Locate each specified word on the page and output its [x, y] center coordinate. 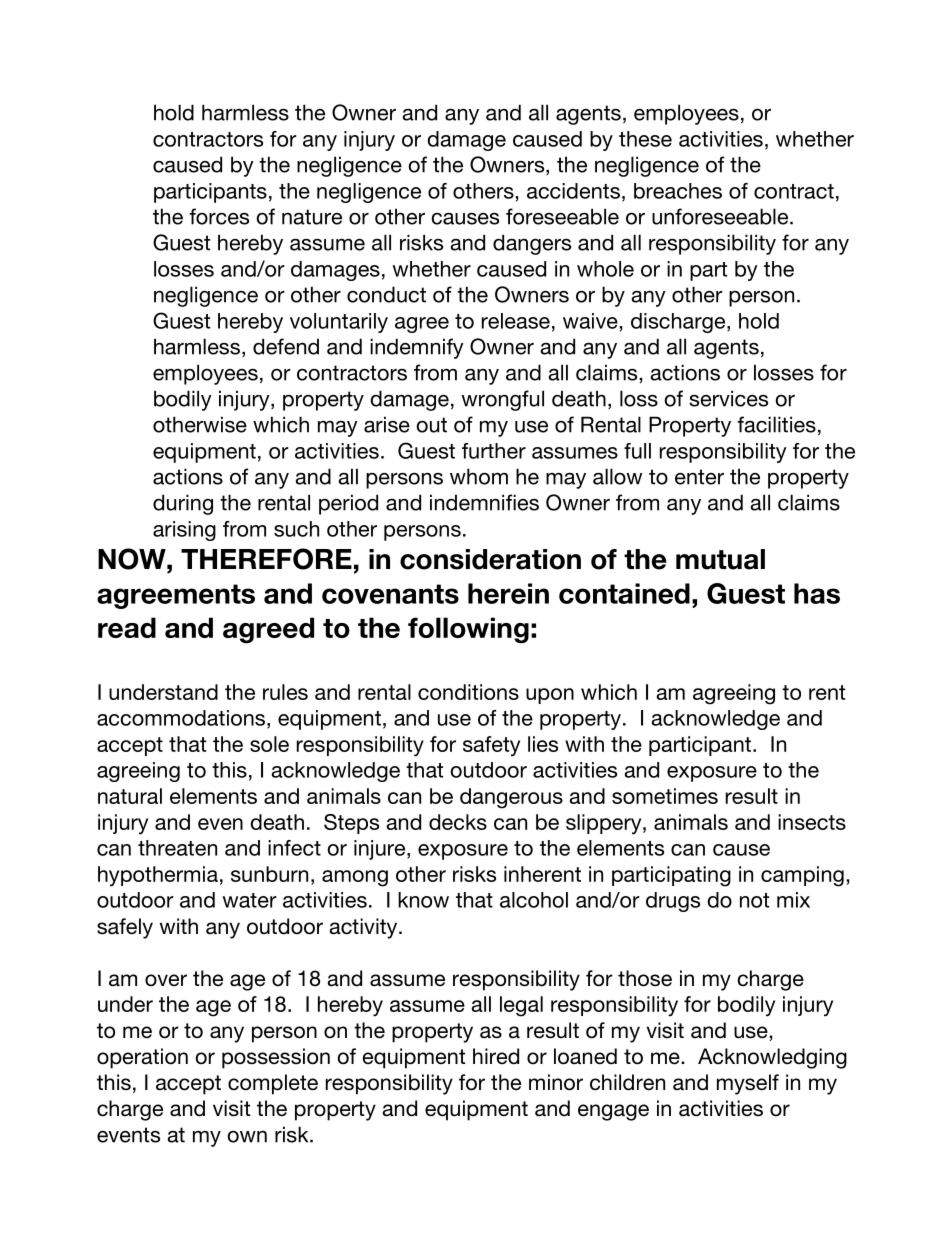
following [468, 630]
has [817, 593]
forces [219, 216]
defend [286, 346]
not [754, 900]
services [728, 398]
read [127, 627]
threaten [177, 848]
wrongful [502, 400]
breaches [678, 191]
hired [496, 1056]
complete [273, 1084]
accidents [573, 191]
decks [458, 822]
